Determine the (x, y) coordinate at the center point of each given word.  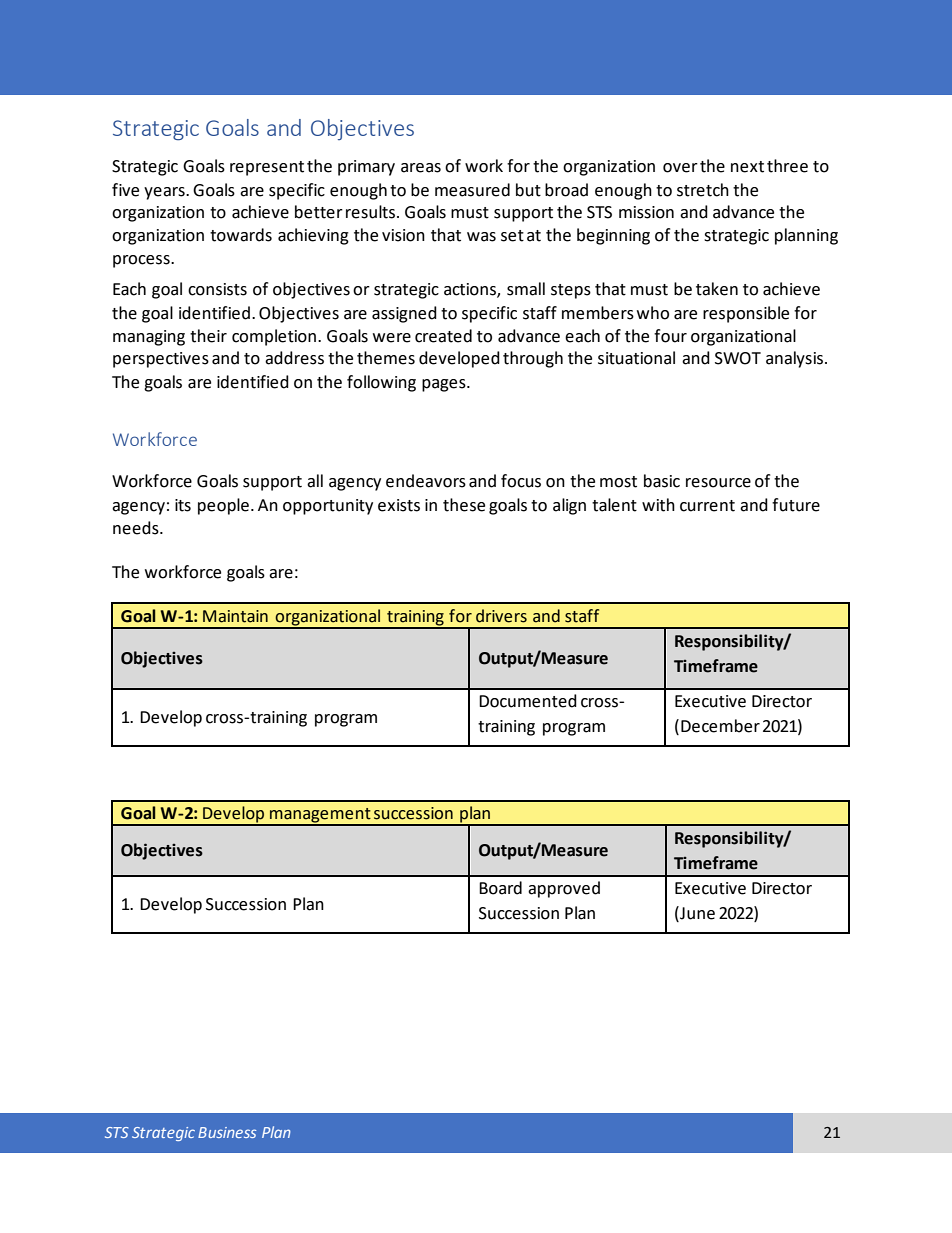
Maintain (235, 616)
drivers (501, 616)
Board (500, 888)
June (696, 913)
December (720, 726)
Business (227, 1132)
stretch (703, 190)
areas (421, 168)
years (165, 193)
